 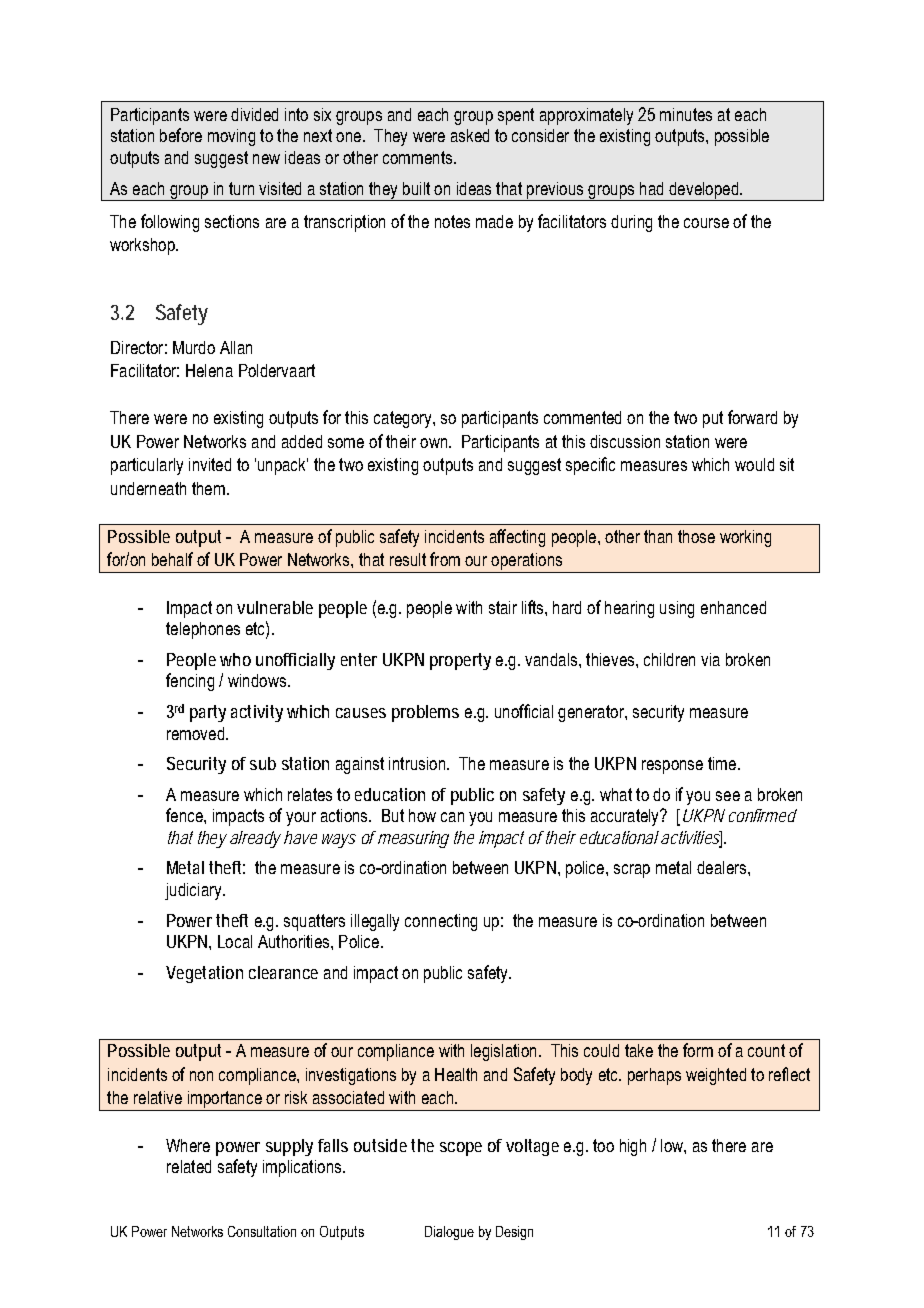 I want to click on connecting, so click(x=441, y=922).
